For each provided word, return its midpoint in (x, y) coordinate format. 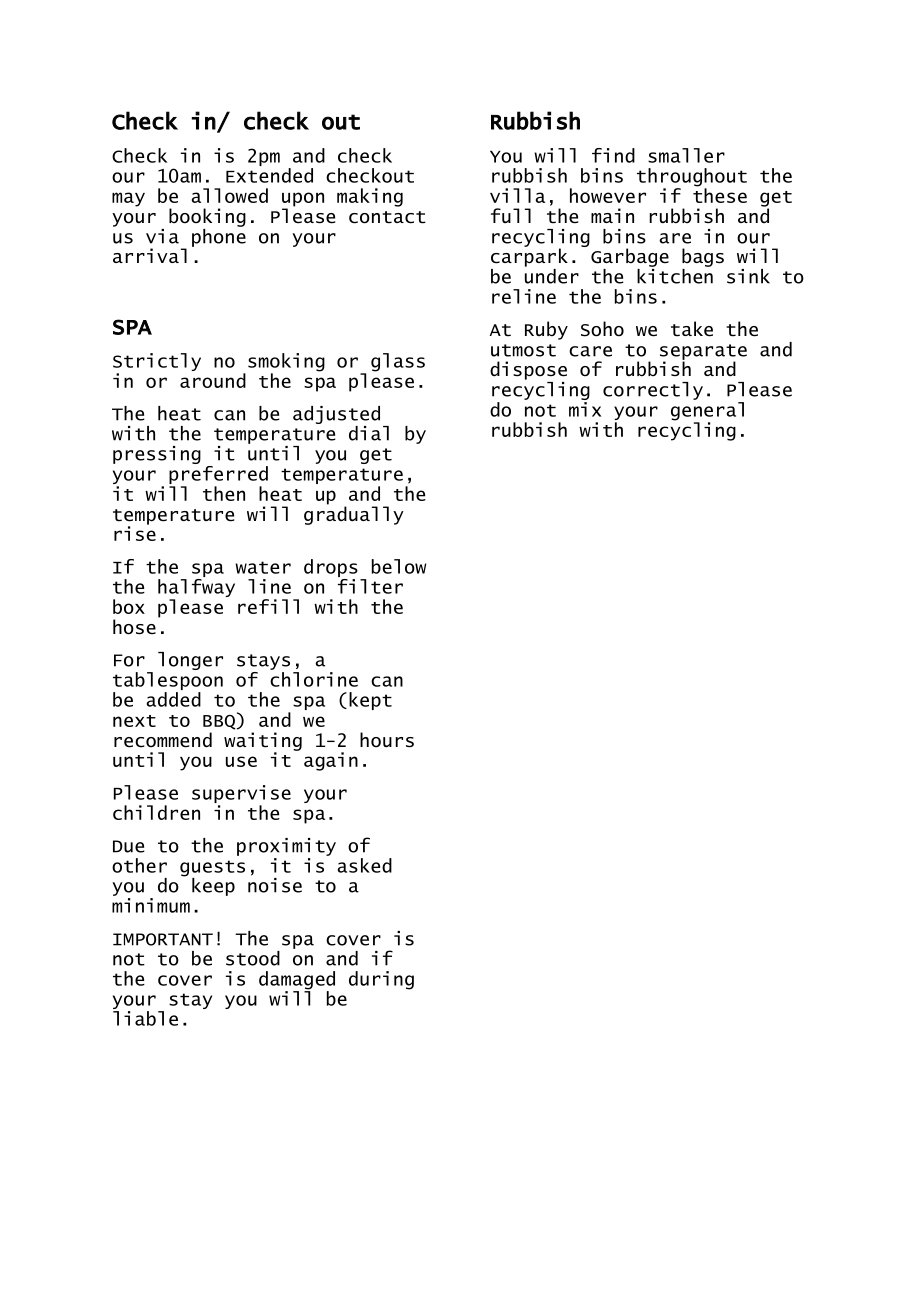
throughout (692, 178)
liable (145, 1018)
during (381, 980)
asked (364, 865)
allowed (229, 195)
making (370, 197)
